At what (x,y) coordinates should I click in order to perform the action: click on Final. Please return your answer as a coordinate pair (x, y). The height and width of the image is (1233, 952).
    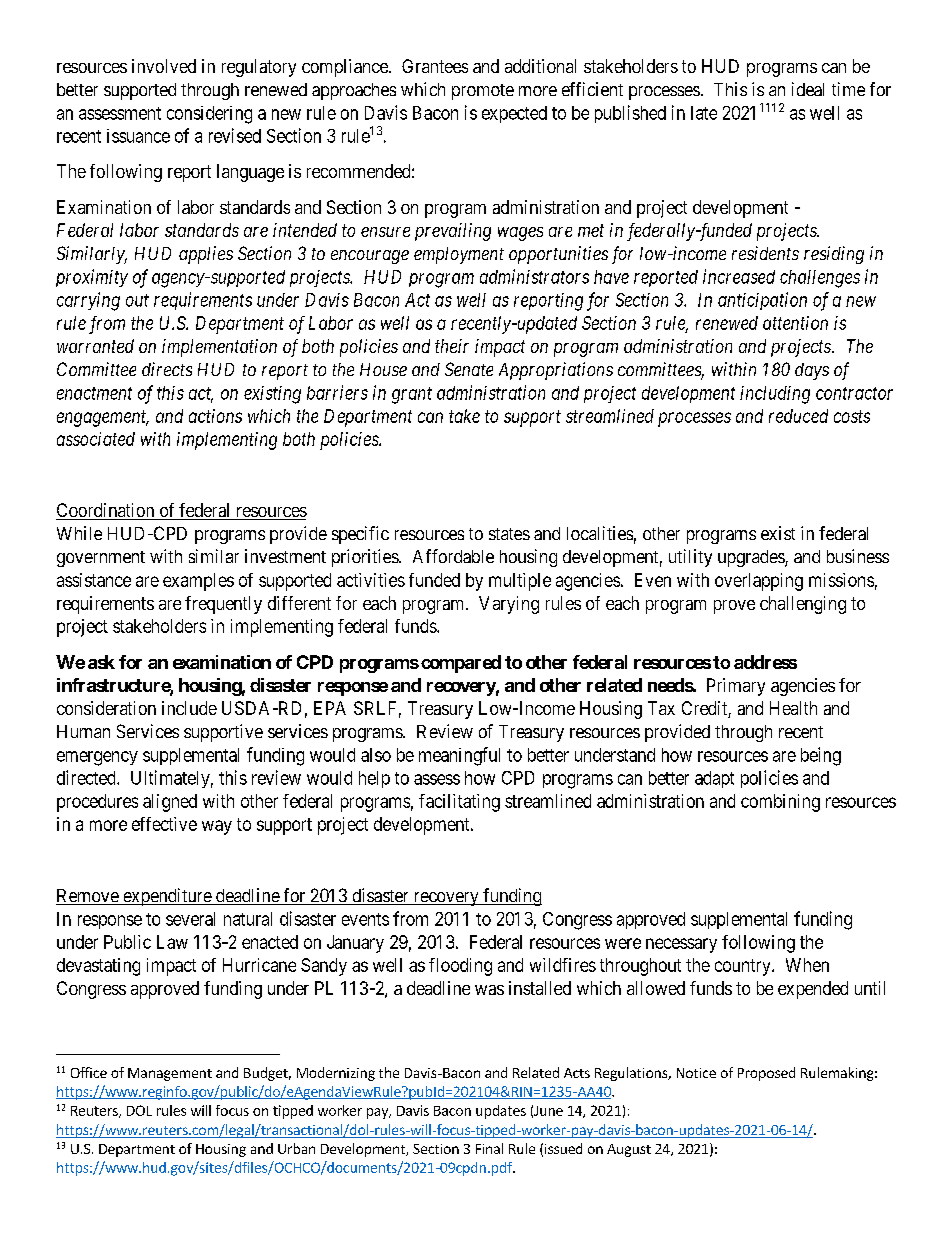
    Looking at the image, I should click on (489, 1148).
